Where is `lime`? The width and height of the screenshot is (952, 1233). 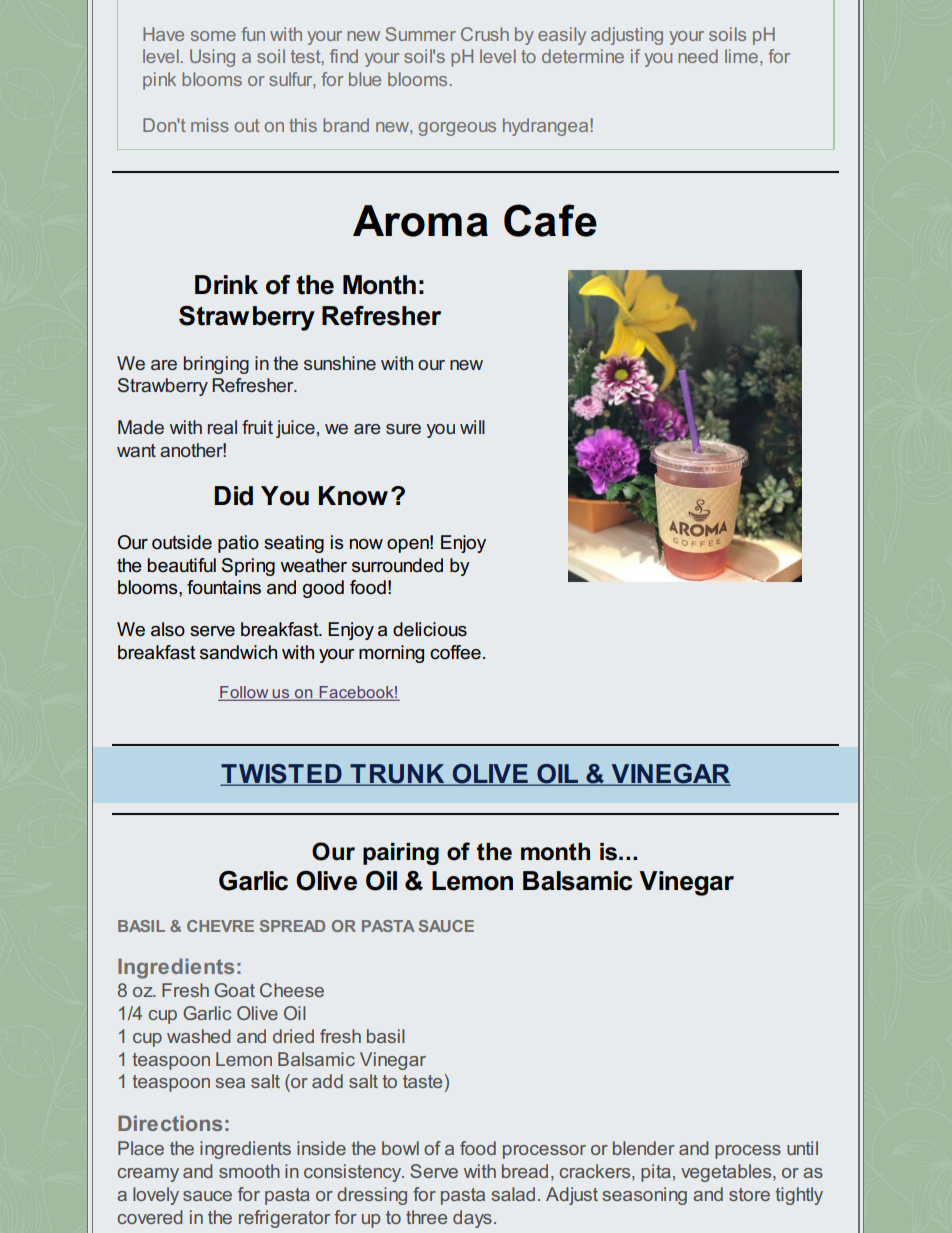 lime is located at coordinates (741, 56).
